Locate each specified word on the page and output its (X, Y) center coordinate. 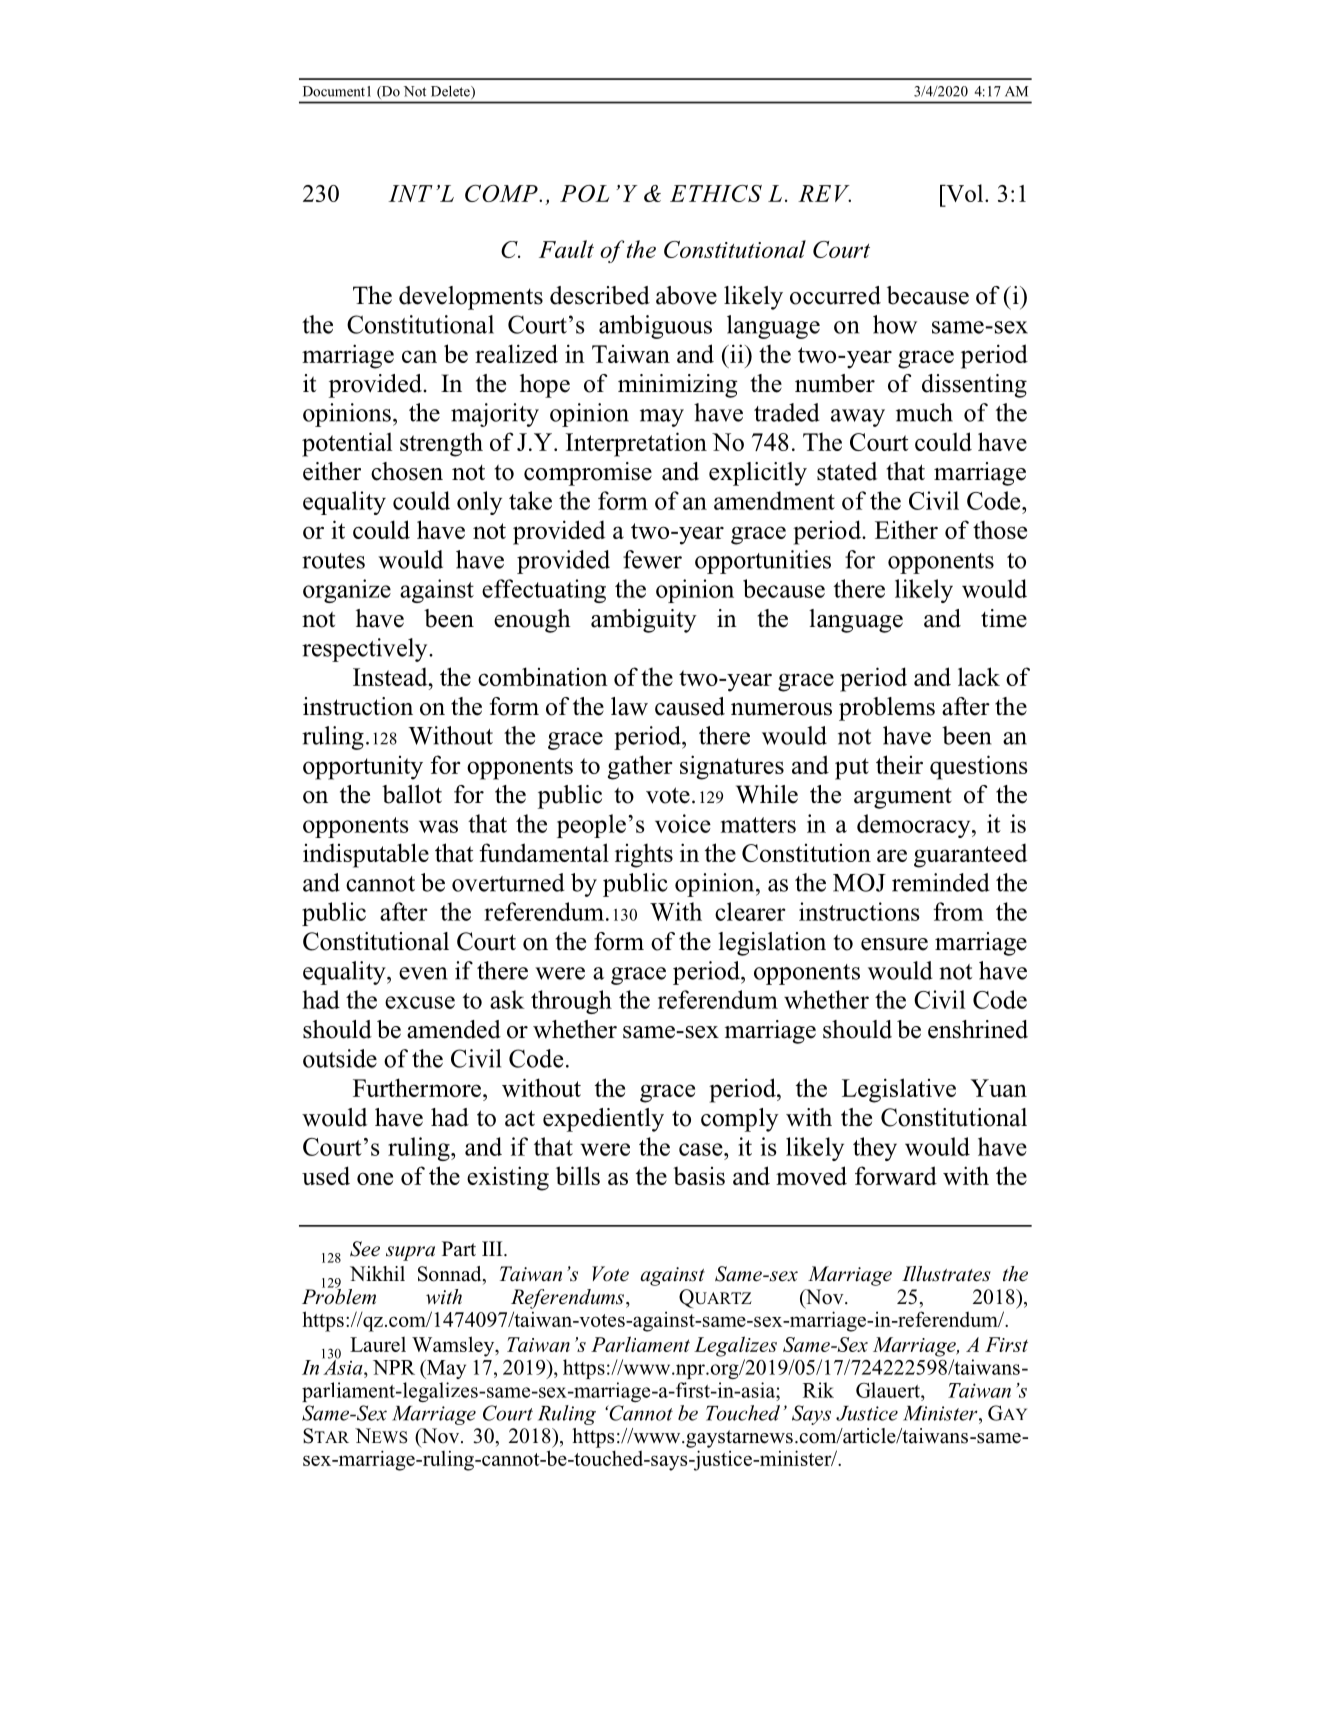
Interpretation (636, 444)
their (899, 764)
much (924, 412)
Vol (965, 193)
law (629, 706)
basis (699, 1176)
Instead (391, 676)
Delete (451, 92)
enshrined (978, 1029)
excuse (420, 1002)
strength (441, 444)
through (571, 1002)
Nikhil (377, 1273)
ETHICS (716, 193)
